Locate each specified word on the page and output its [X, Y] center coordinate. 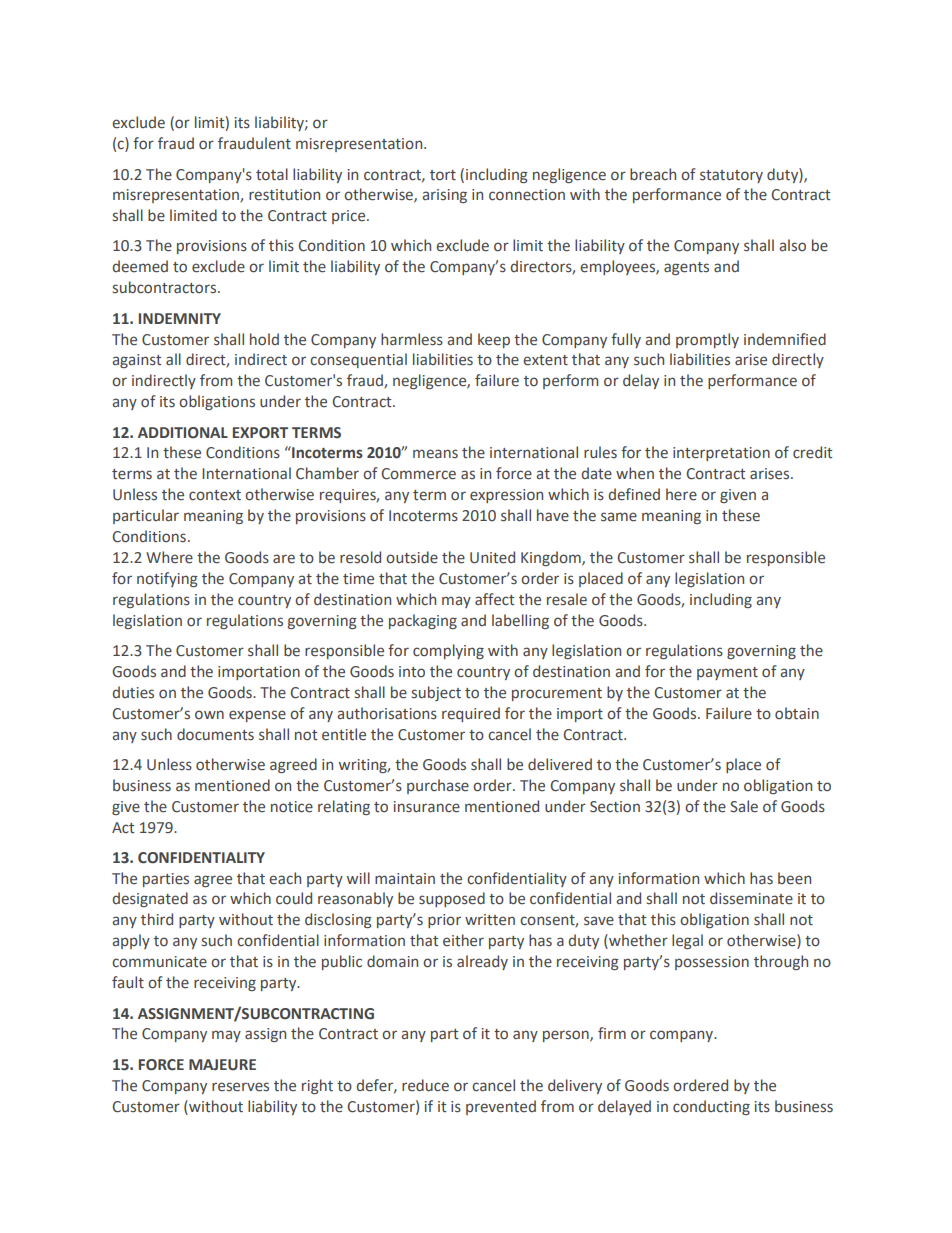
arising [444, 196]
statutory [731, 176]
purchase [438, 786]
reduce [425, 1085]
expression [506, 496]
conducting [711, 1107]
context [215, 495]
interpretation [721, 454]
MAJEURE [222, 1065]
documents [215, 734]
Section [615, 807]
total [272, 174]
